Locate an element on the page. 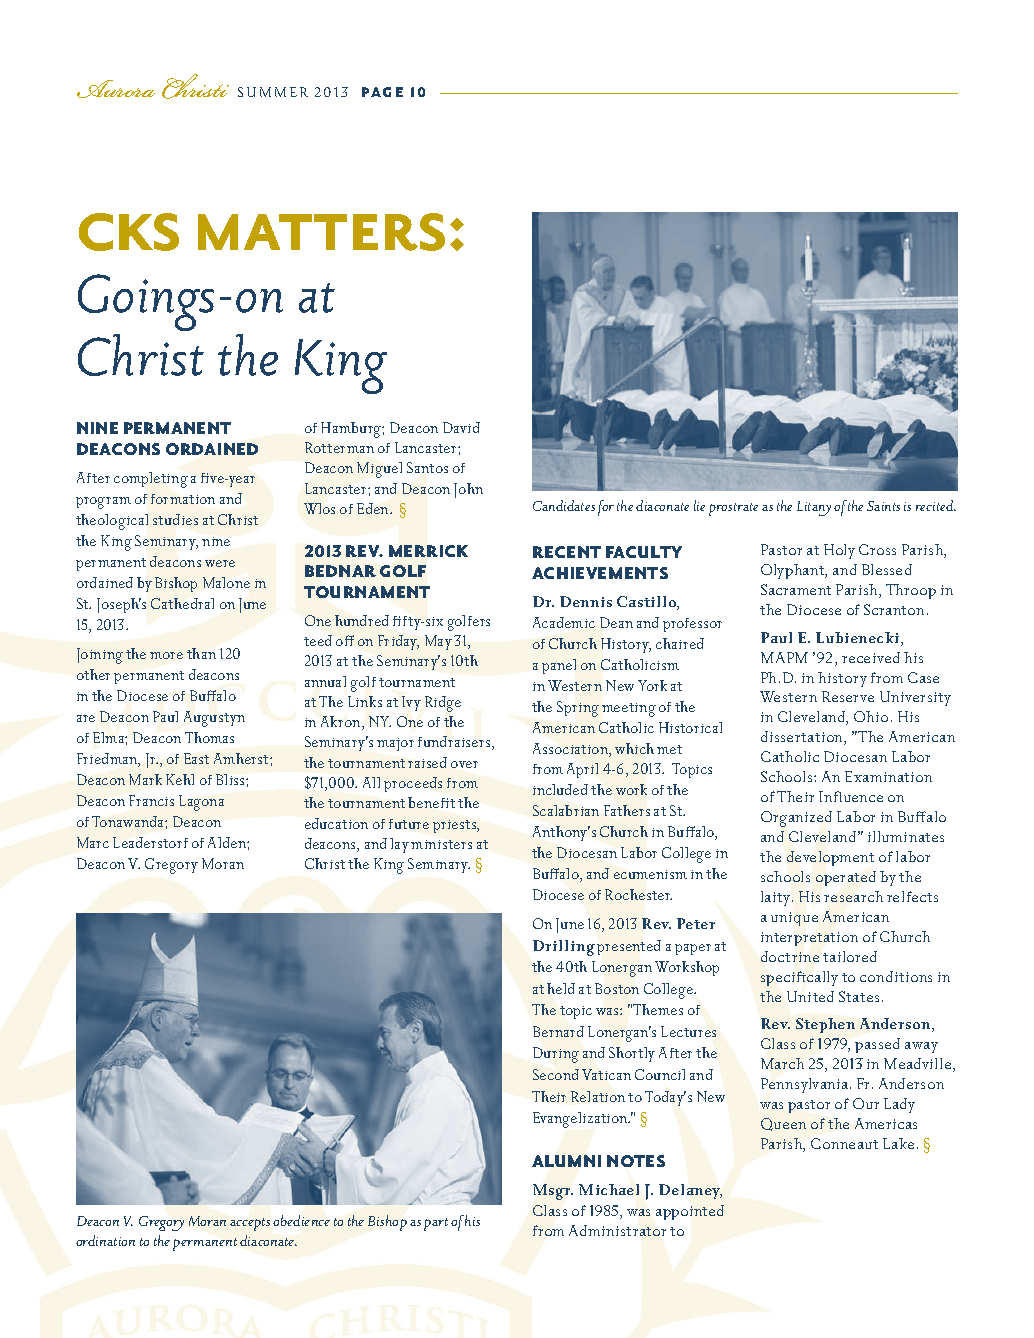  United is located at coordinates (810, 996).
